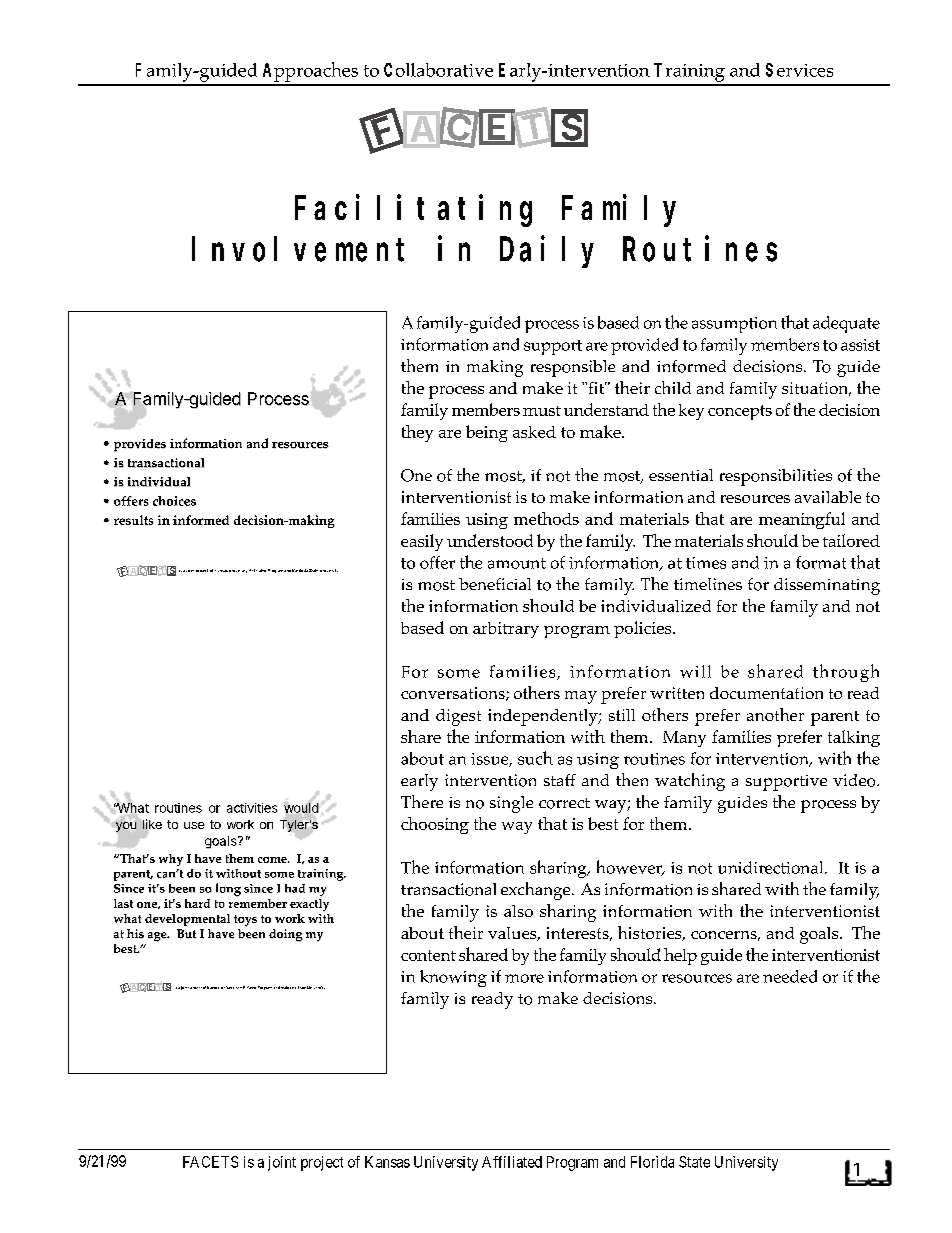 This screenshot has height=1233, width=952. Describe the element at coordinates (438, 70) in the screenshot. I see `Collaborative` at that location.
